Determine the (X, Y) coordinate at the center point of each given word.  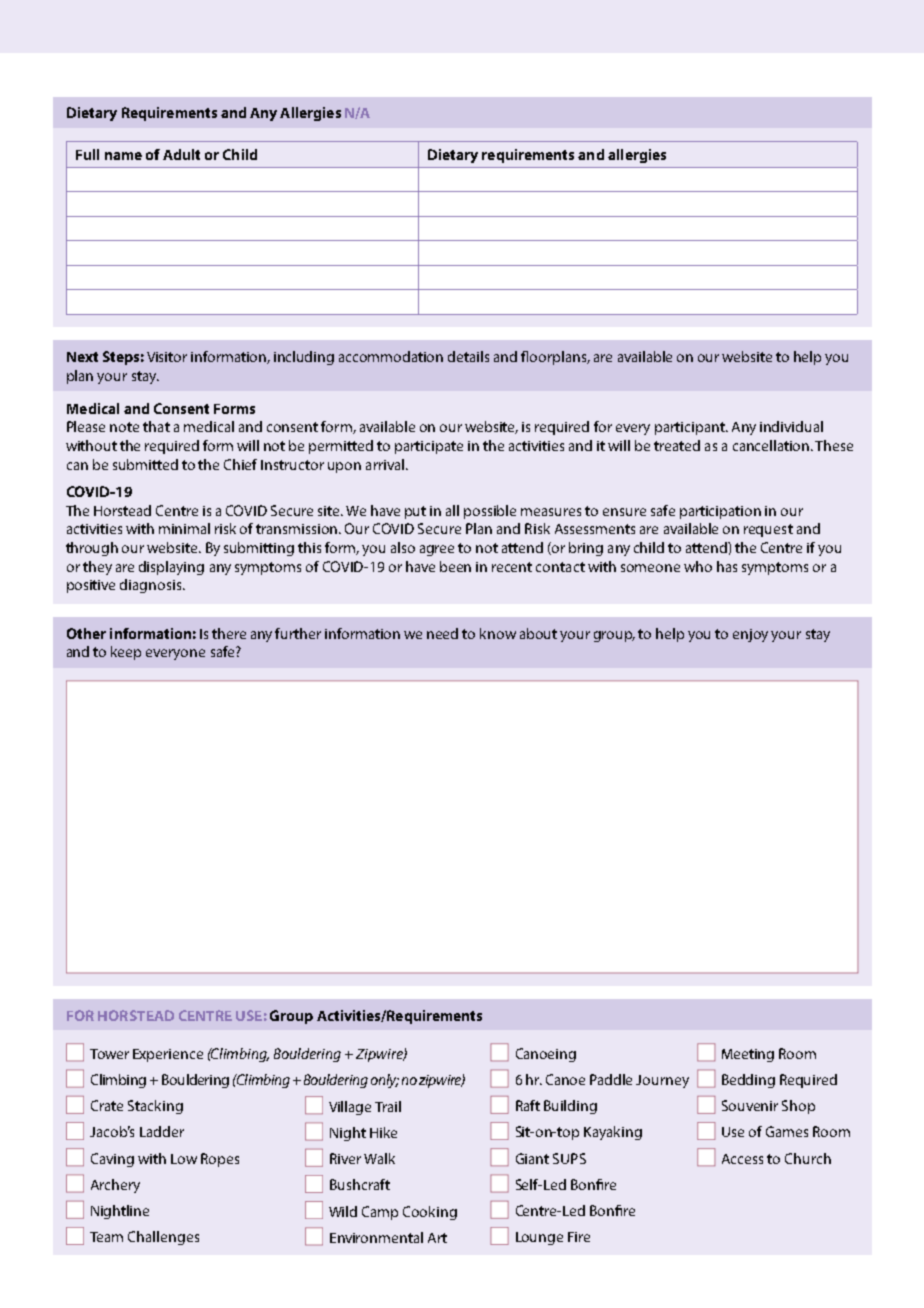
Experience (168, 1055)
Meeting (748, 1055)
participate (429, 447)
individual (791, 426)
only (385, 1081)
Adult (181, 154)
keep (126, 653)
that (156, 426)
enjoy (750, 635)
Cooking (430, 1213)
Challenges (163, 1238)
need (442, 633)
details (468, 356)
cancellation (772, 445)
